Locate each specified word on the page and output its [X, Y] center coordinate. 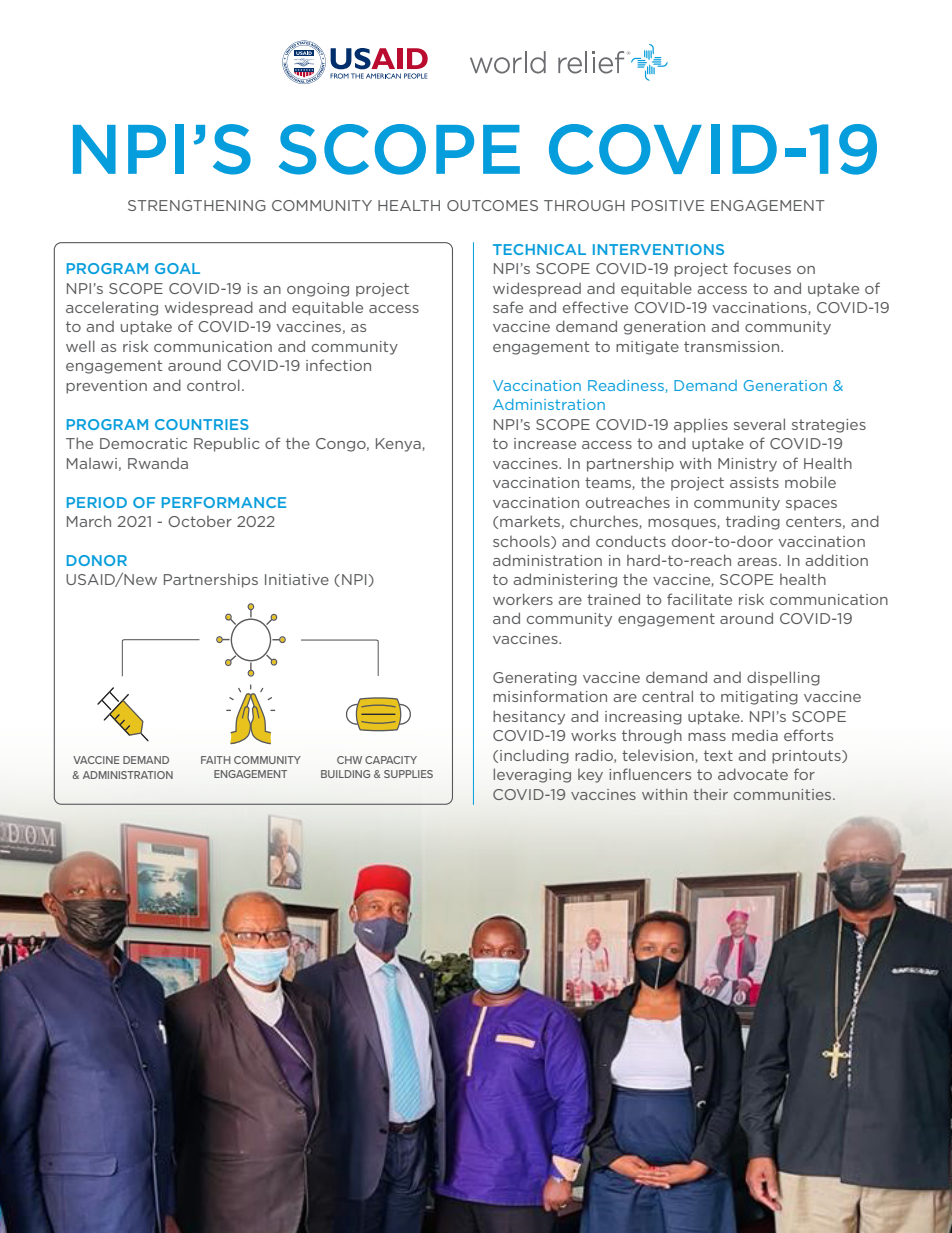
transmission [733, 346]
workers [523, 599]
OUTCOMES [492, 205]
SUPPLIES [408, 774]
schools [522, 542]
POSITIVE [668, 205]
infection [338, 365]
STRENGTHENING [197, 205]
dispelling [783, 678]
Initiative [297, 579]
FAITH [216, 760]
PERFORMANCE [224, 502]
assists [754, 482]
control [213, 385]
